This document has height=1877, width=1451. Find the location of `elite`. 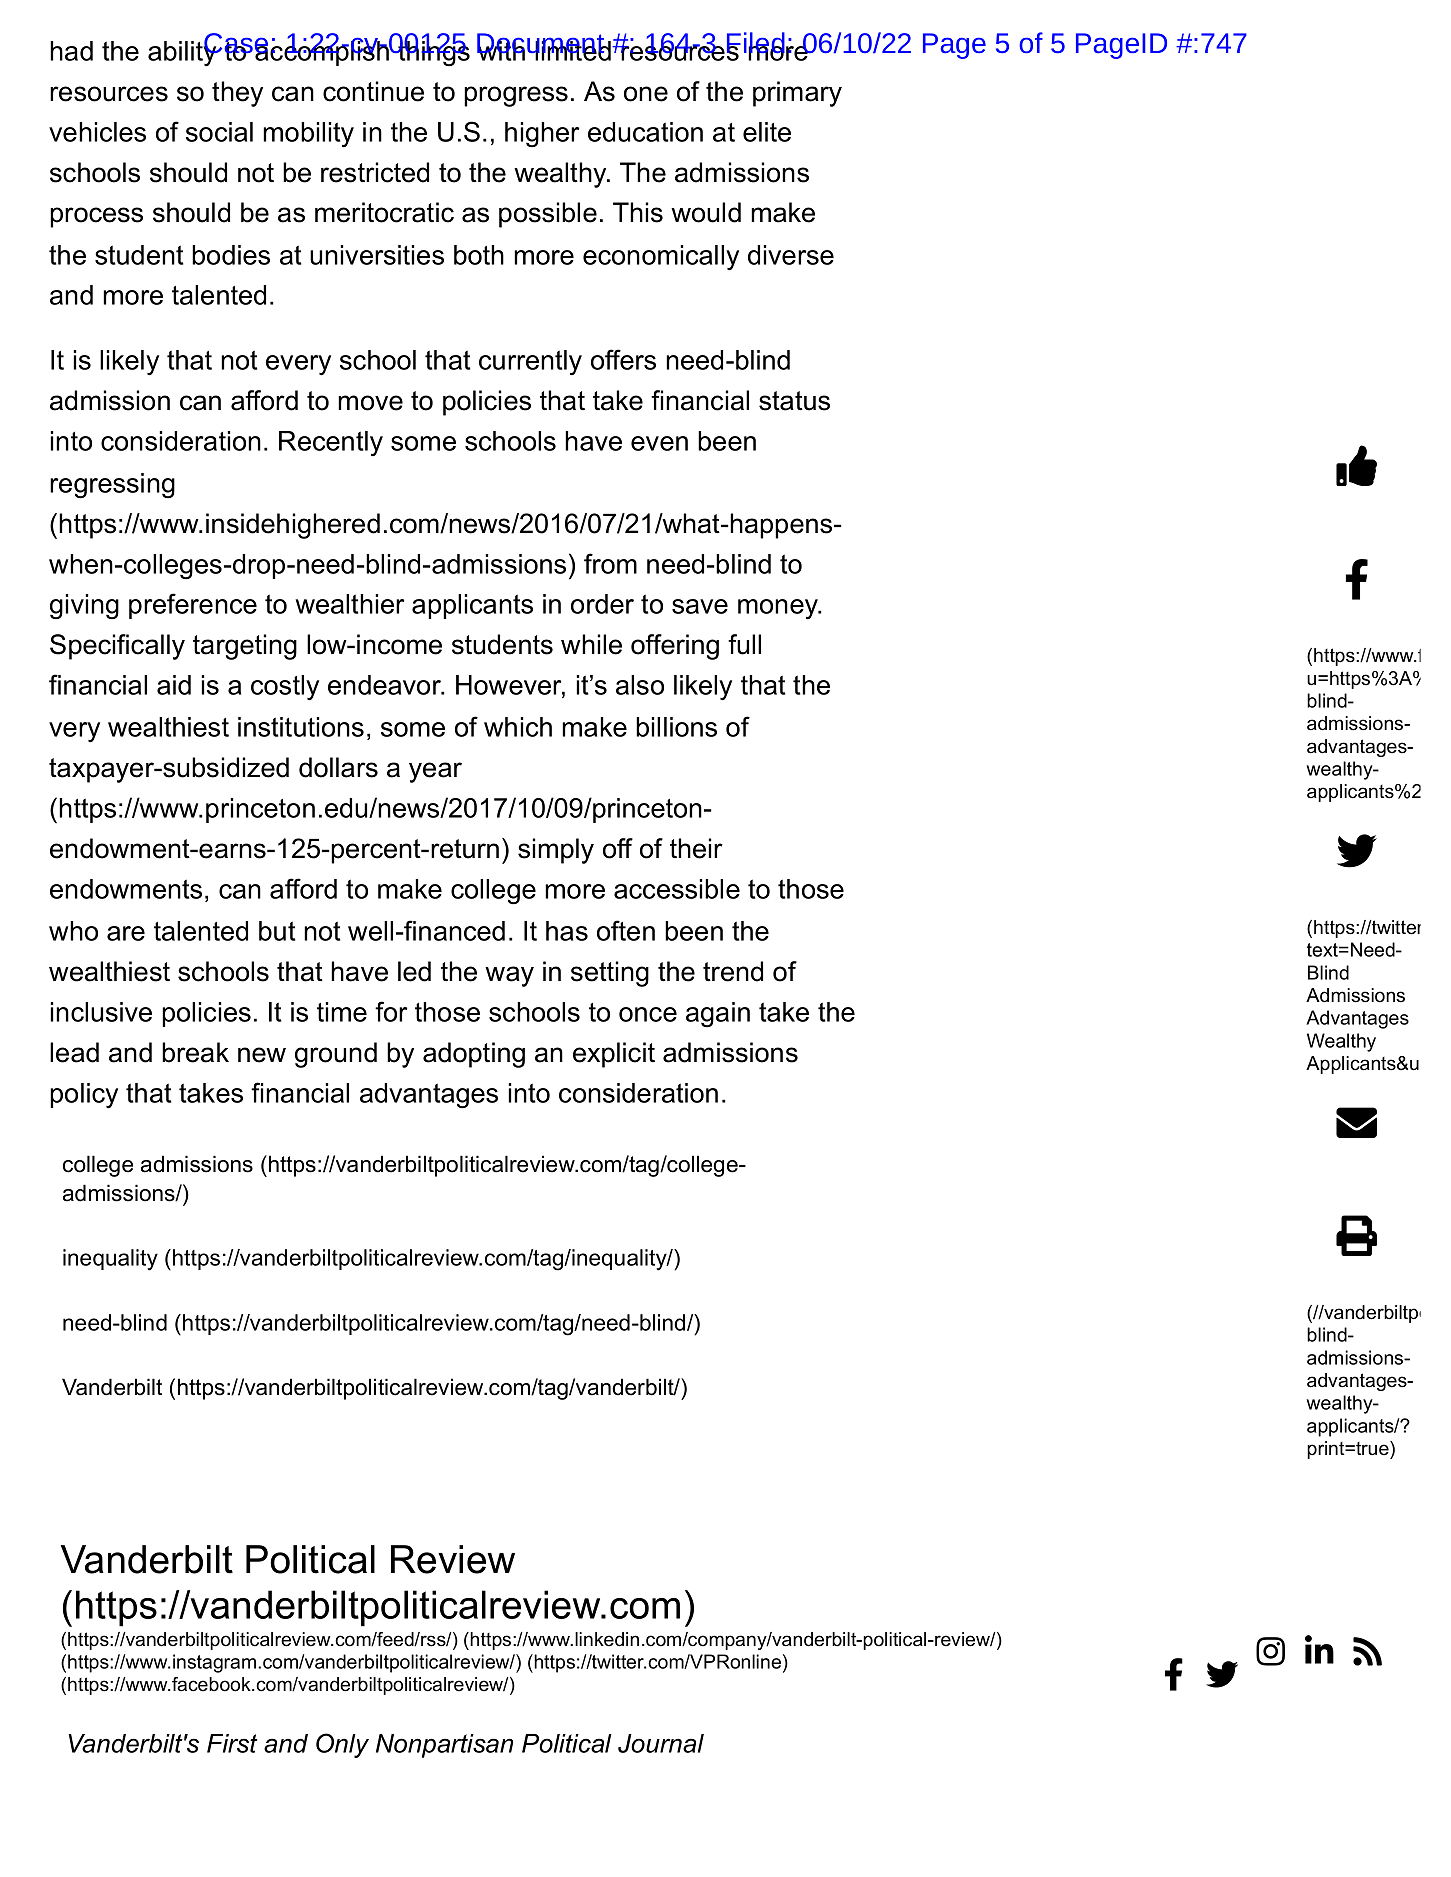

elite is located at coordinates (767, 132).
